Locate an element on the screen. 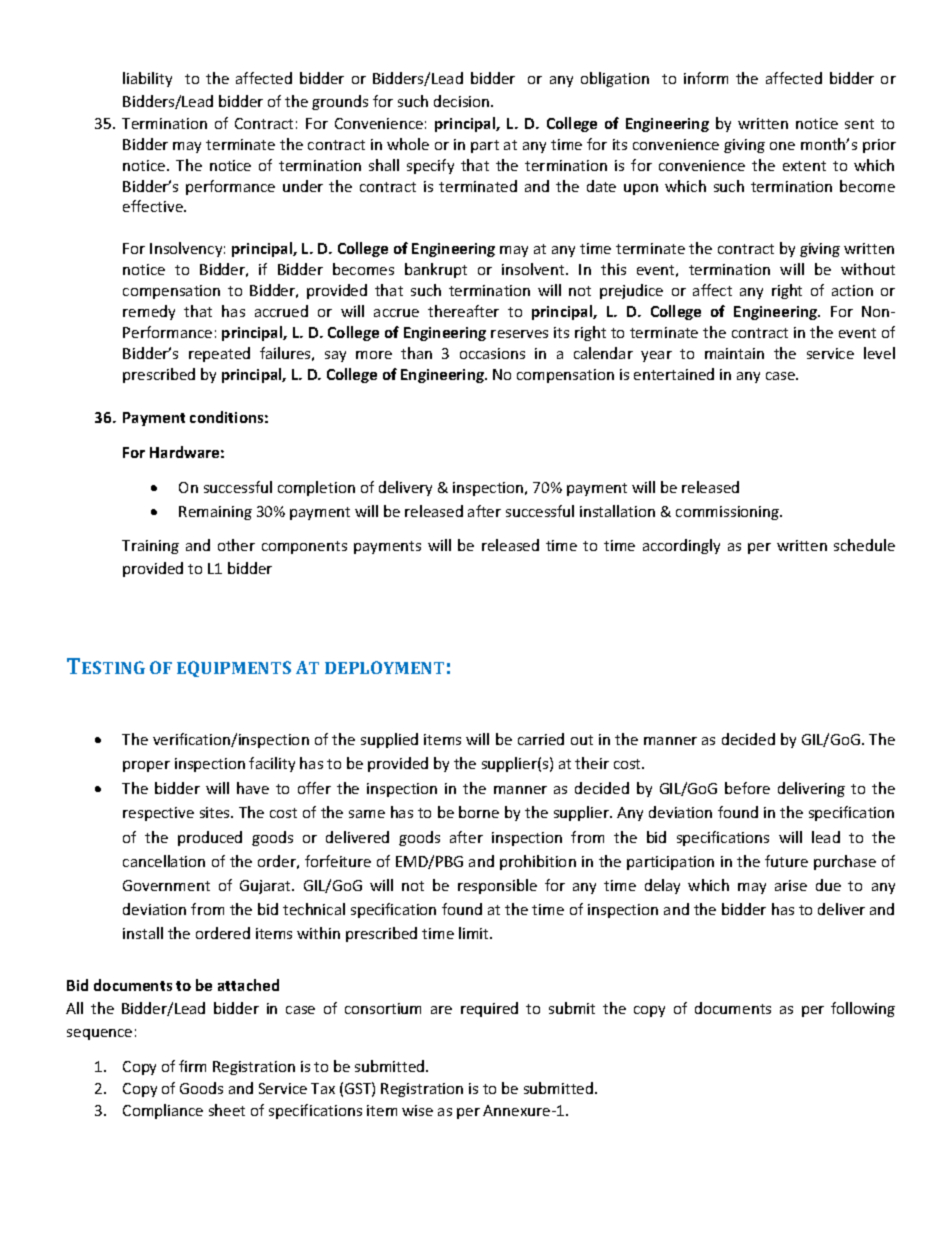 This screenshot has width=952, height=1233. produced is located at coordinates (210, 838).
